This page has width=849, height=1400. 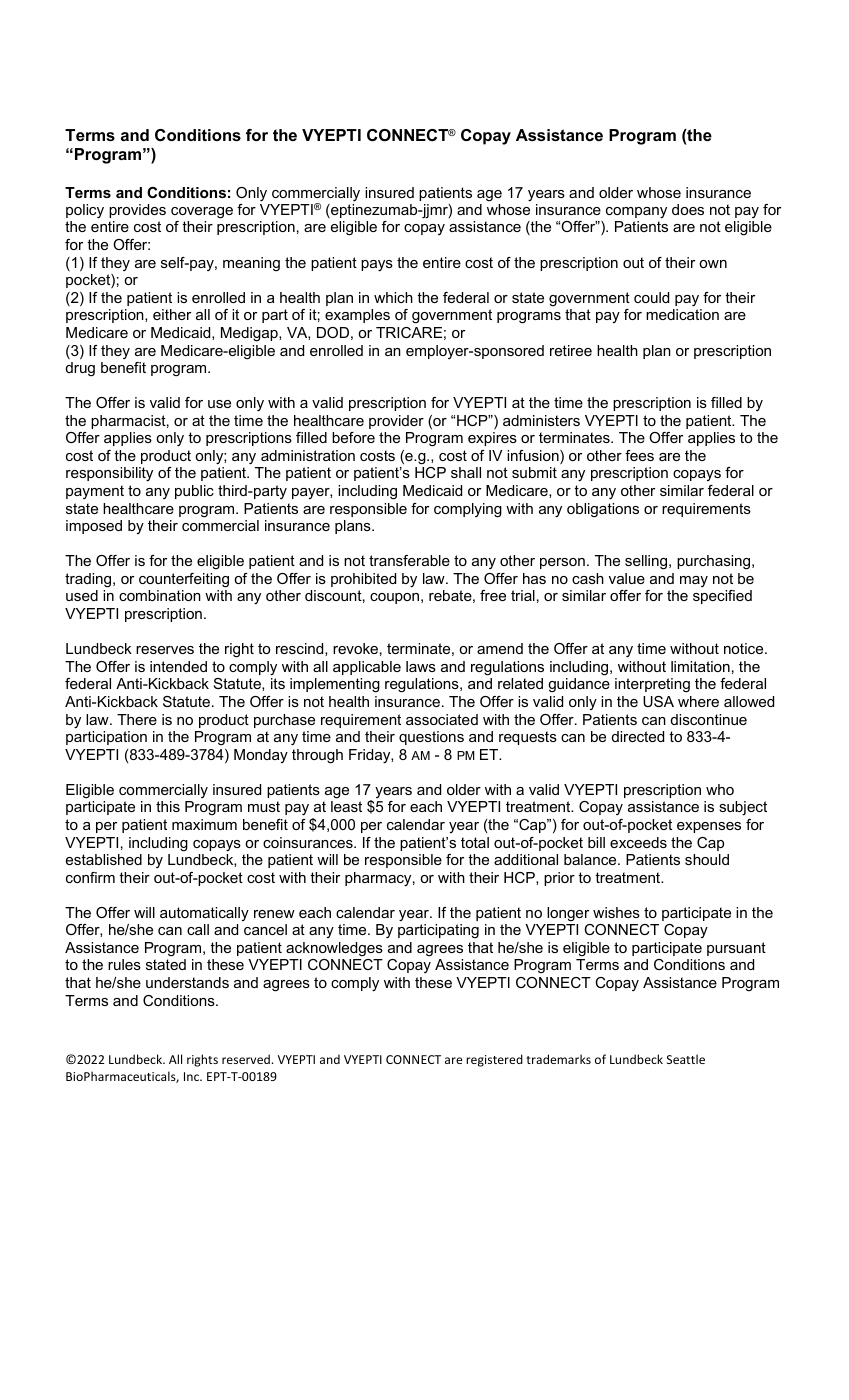 What do you see at coordinates (396, 422) in the page?
I see `provider` at bounding box center [396, 422].
